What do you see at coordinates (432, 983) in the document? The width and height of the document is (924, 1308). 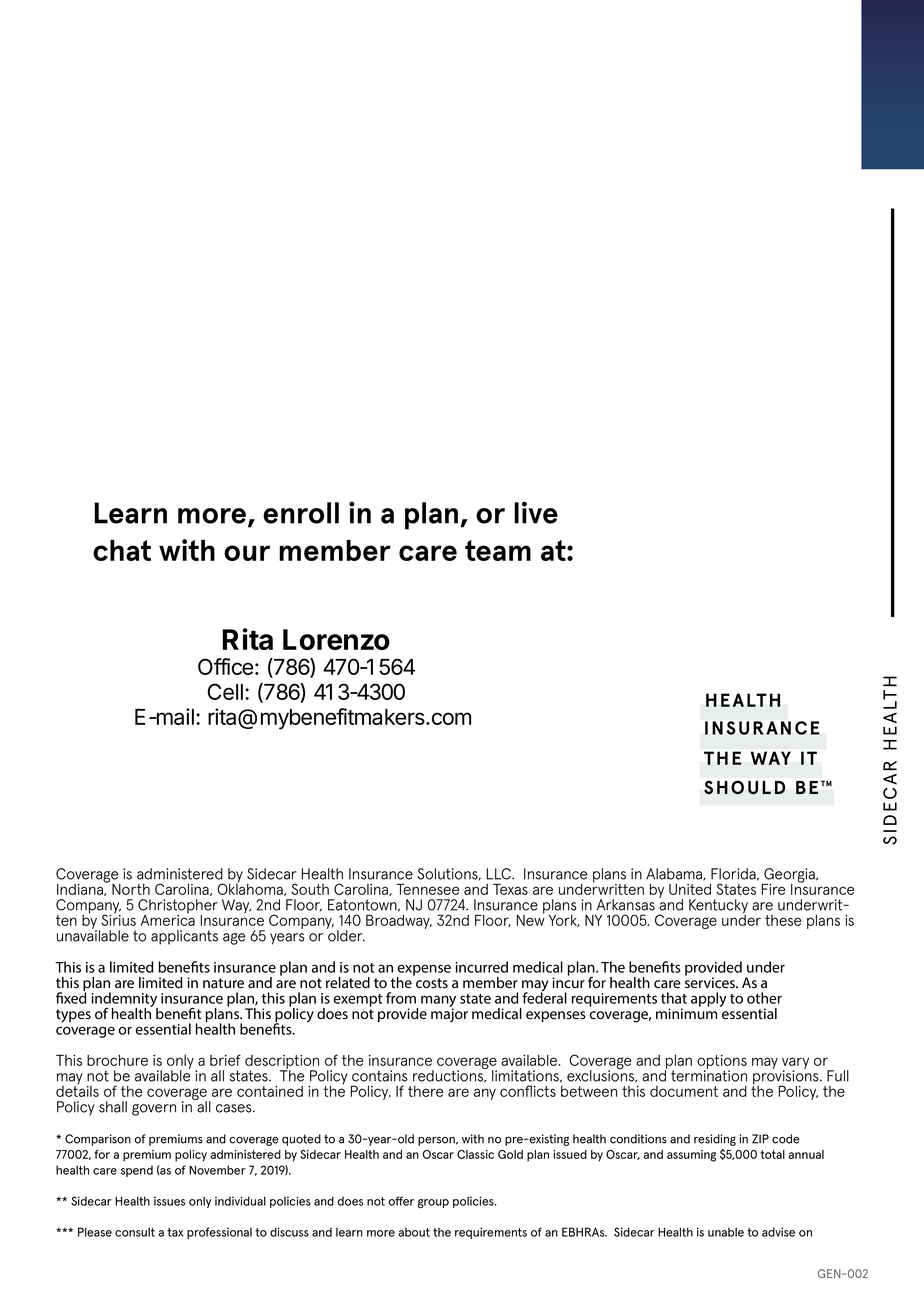 I see `costs` at bounding box center [432, 983].
